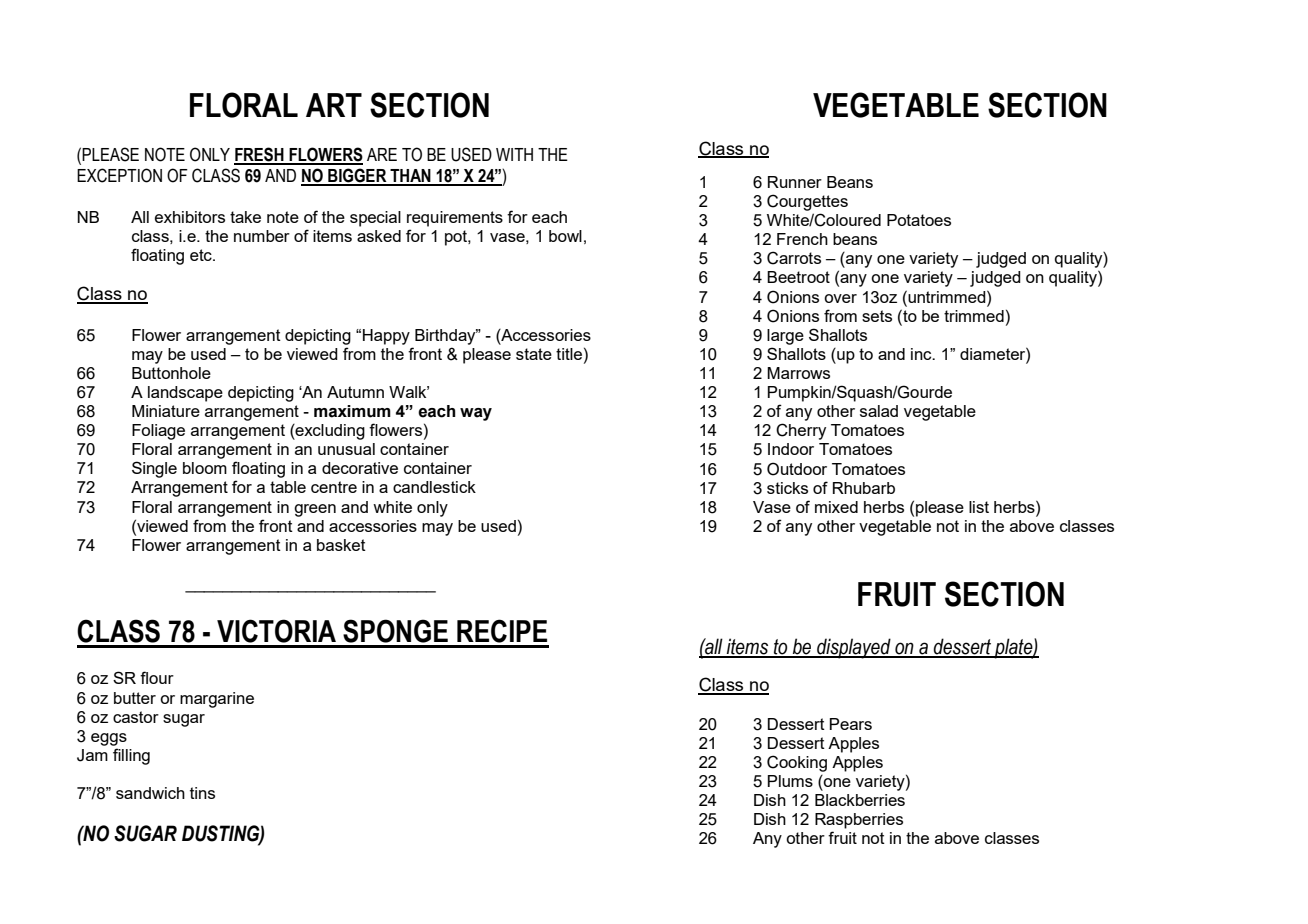 The image size is (1308, 924). What do you see at coordinates (260, 155) in the image?
I see `FRESH` at bounding box center [260, 155].
